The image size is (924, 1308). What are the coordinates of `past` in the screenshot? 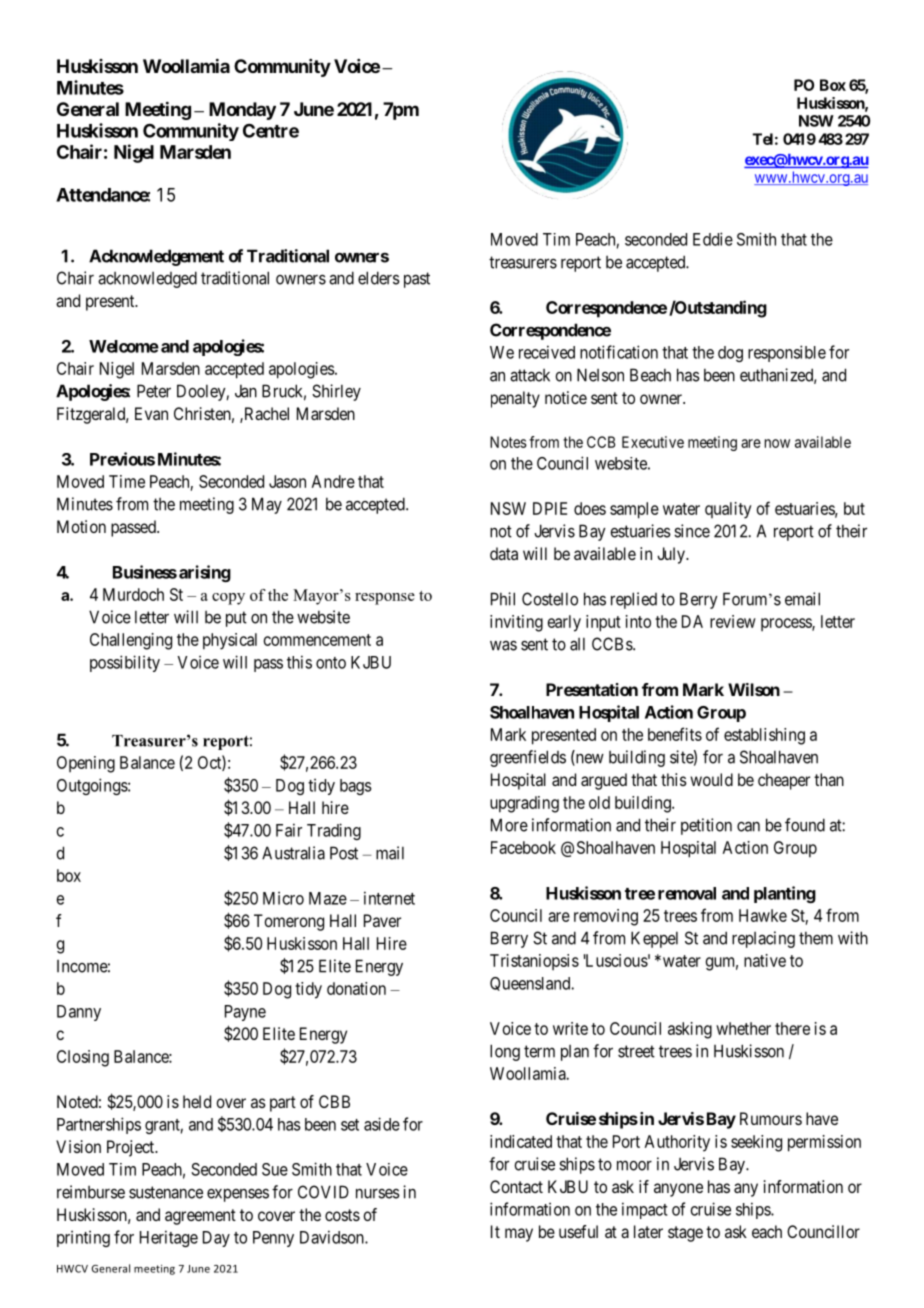 It's located at (417, 280).
